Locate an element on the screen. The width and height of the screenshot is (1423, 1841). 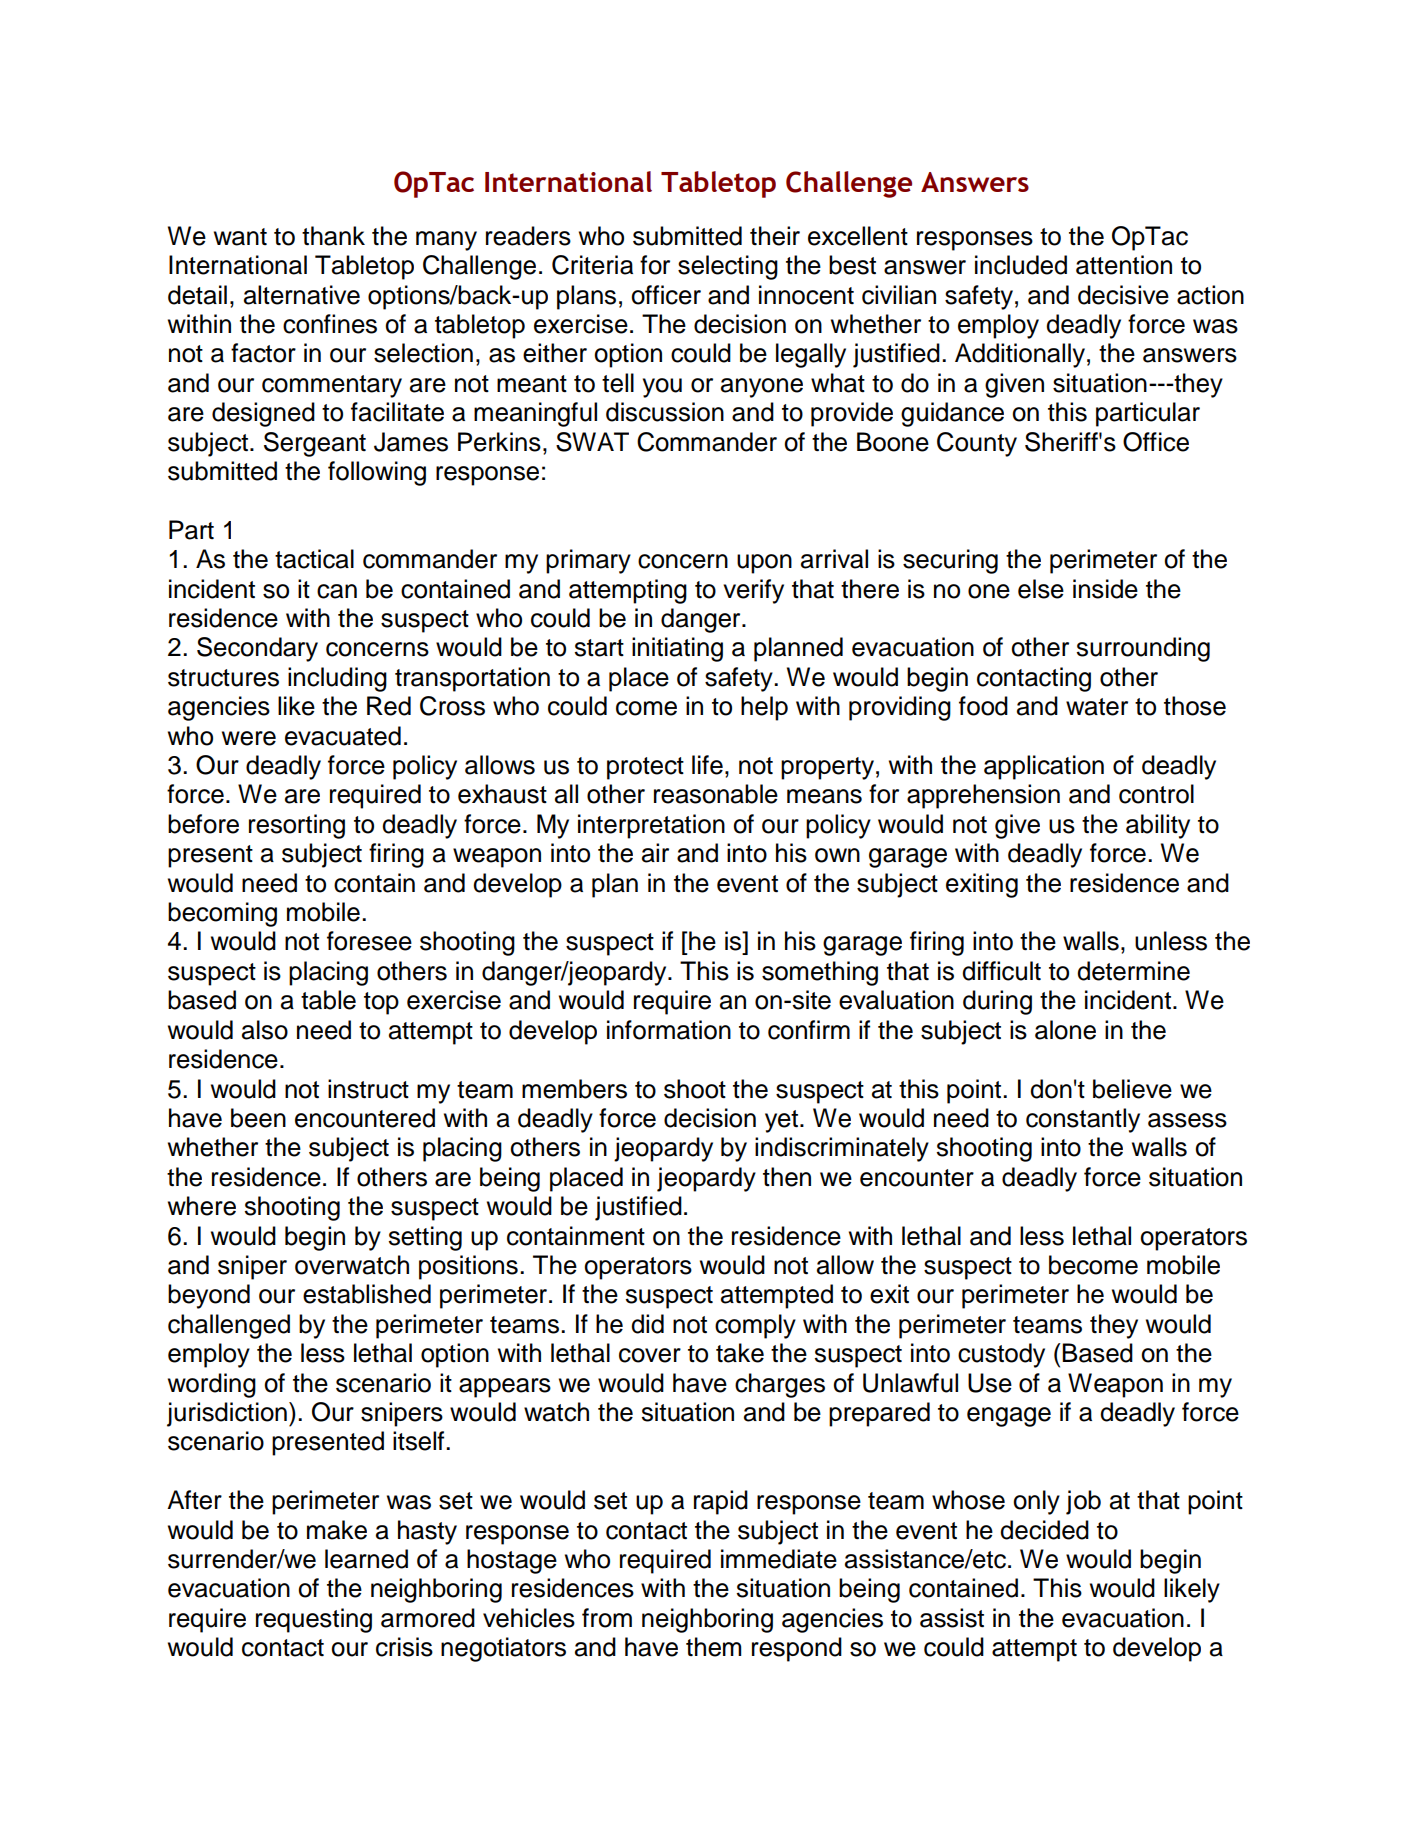
determine is located at coordinates (1133, 971).
